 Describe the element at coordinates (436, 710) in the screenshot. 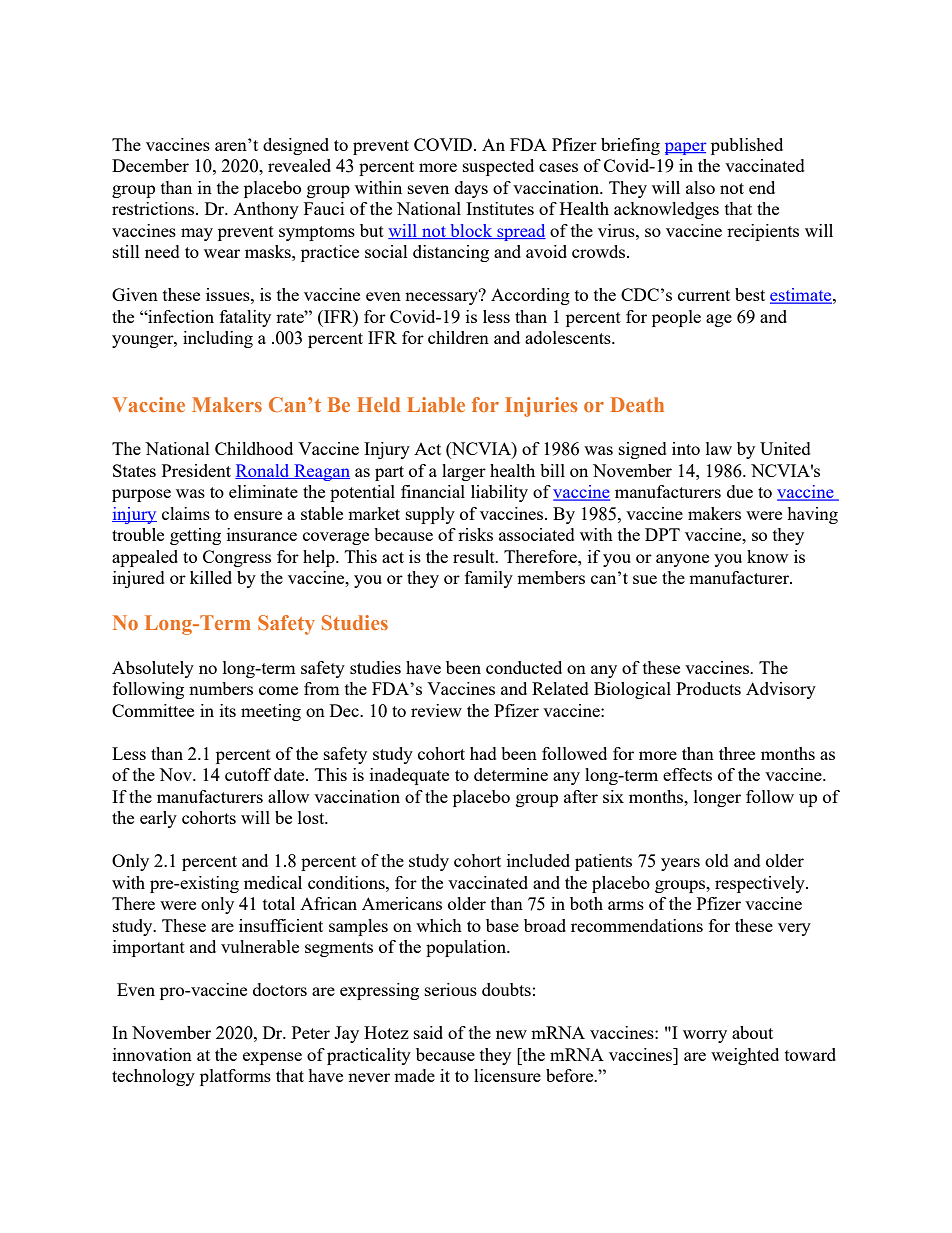

I see `review` at that location.
